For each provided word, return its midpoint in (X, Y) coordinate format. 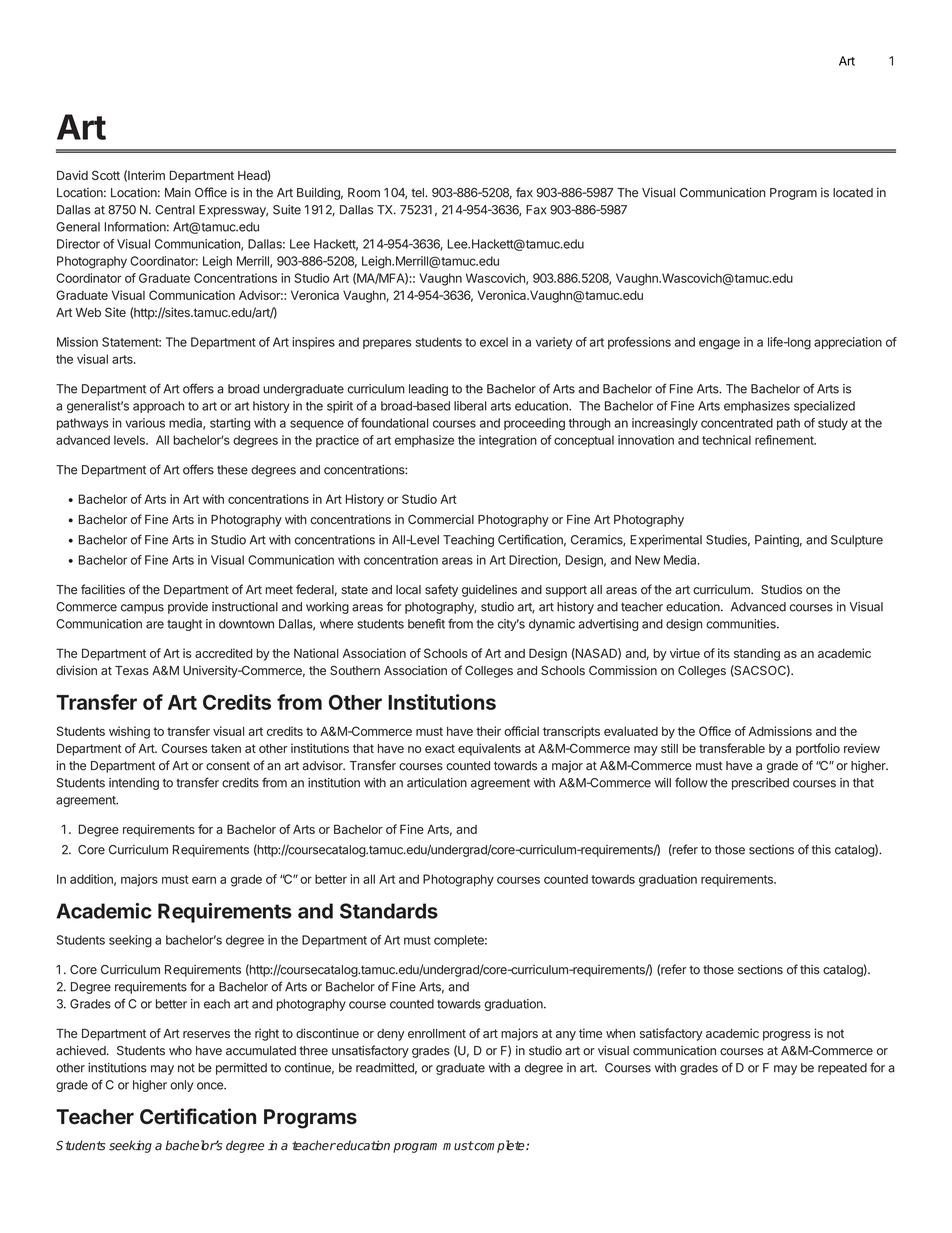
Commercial (441, 519)
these (232, 470)
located (853, 193)
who (180, 1051)
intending (134, 784)
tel (418, 193)
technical (726, 440)
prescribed (760, 784)
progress (787, 1036)
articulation (437, 783)
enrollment (437, 1033)
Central (175, 210)
